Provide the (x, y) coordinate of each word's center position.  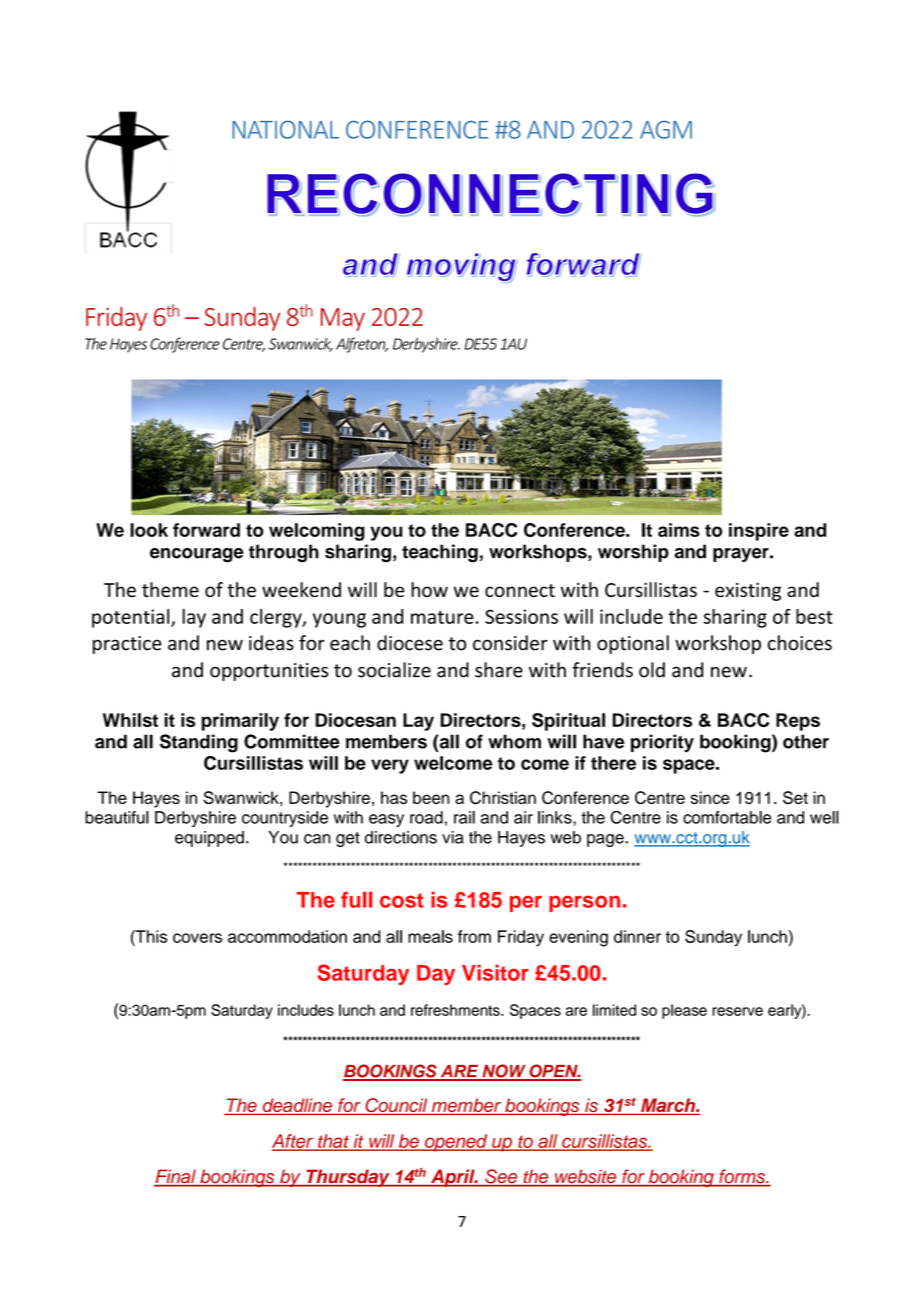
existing (748, 592)
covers (197, 938)
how (429, 589)
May (343, 319)
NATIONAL (285, 129)
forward (206, 530)
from (474, 936)
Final (176, 1177)
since (710, 797)
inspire (759, 532)
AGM (666, 130)
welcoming (317, 532)
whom (514, 741)
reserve (737, 1011)
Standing (199, 743)
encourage (197, 555)
